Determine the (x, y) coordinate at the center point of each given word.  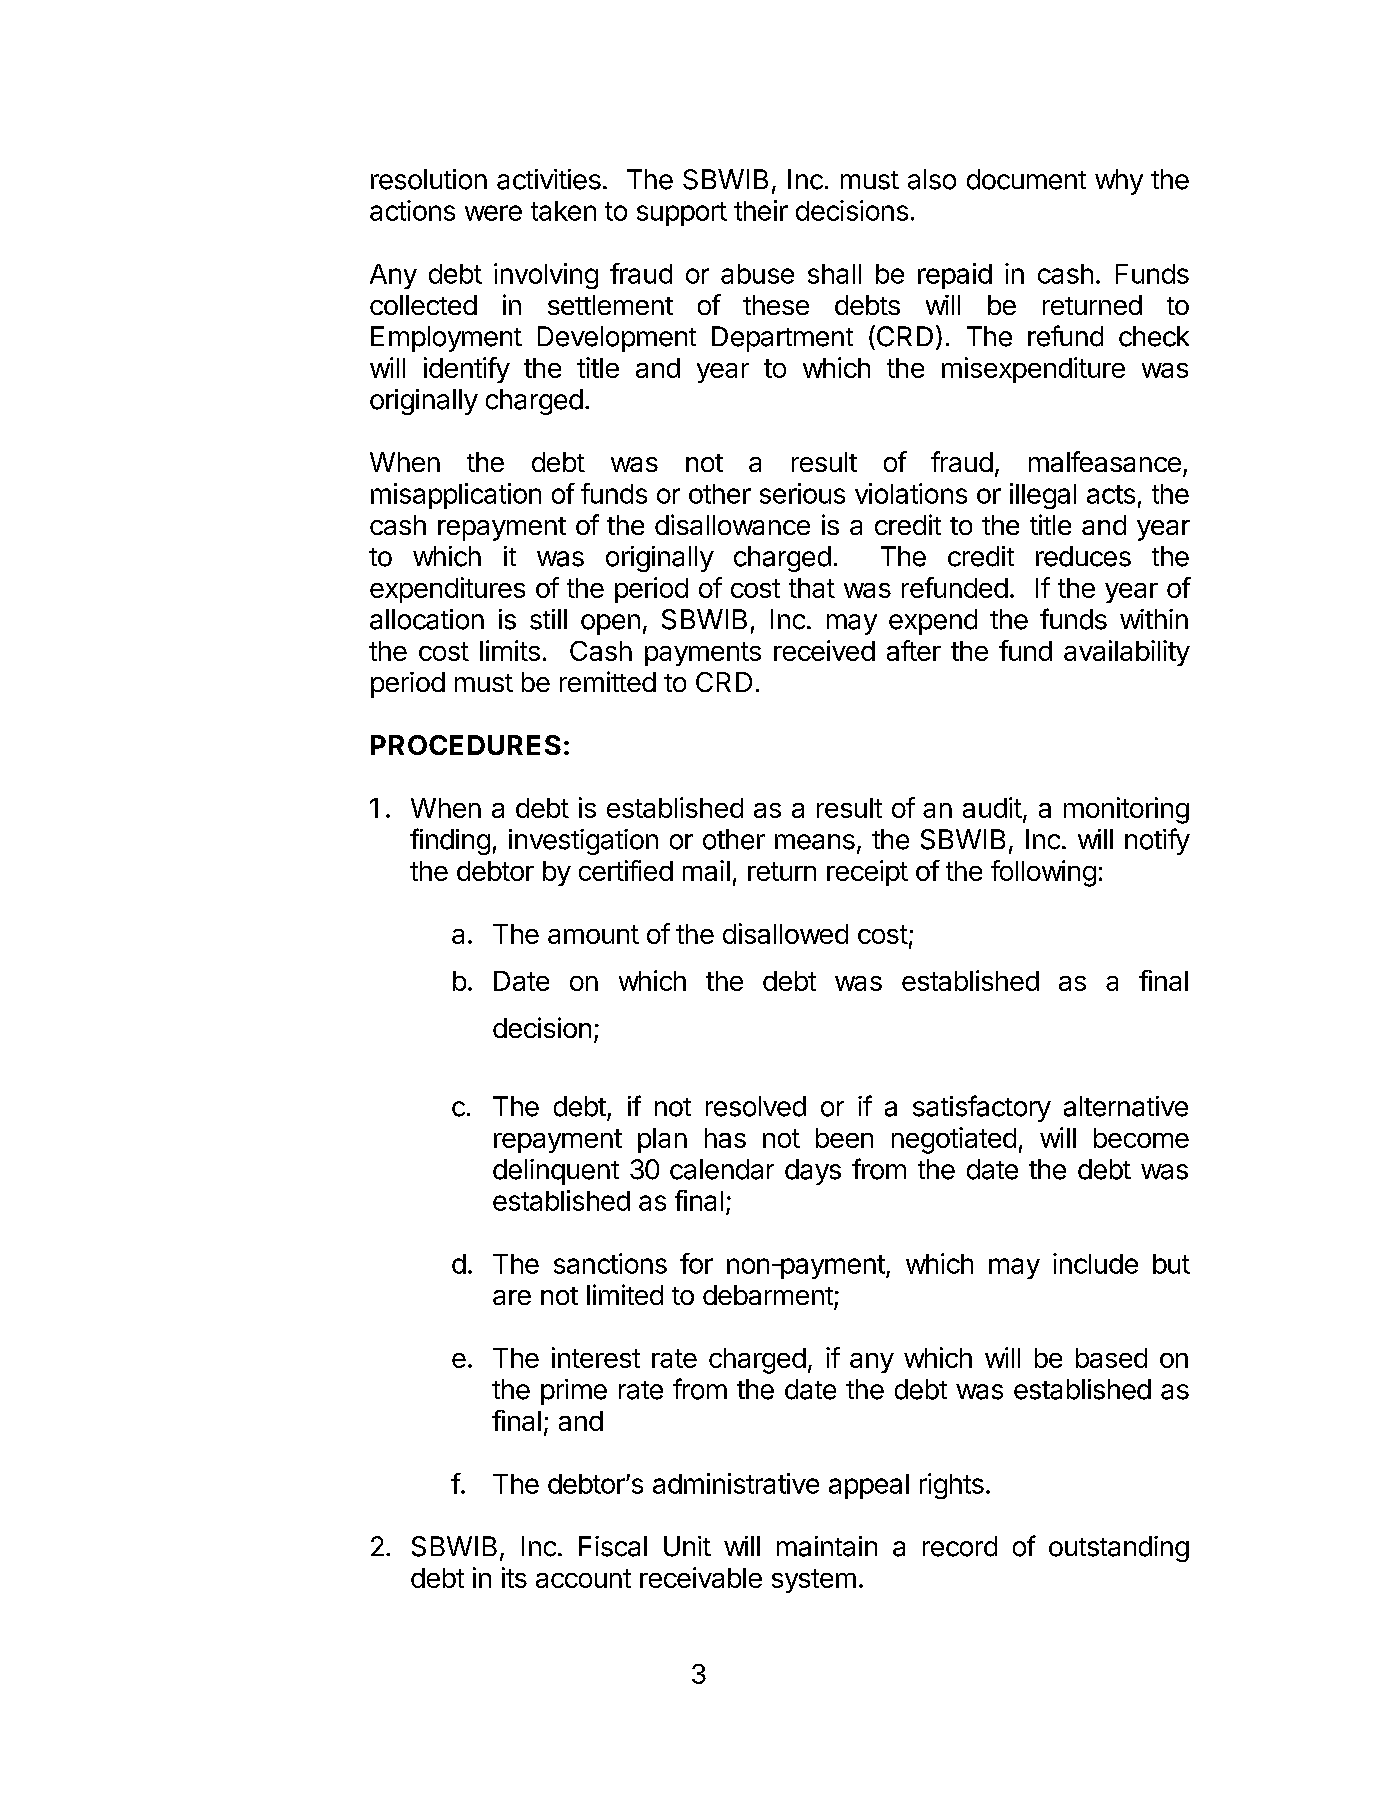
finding (450, 841)
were (493, 213)
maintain (827, 1546)
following (1043, 873)
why (1119, 182)
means (815, 842)
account (583, 1578)
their (761, 210)
